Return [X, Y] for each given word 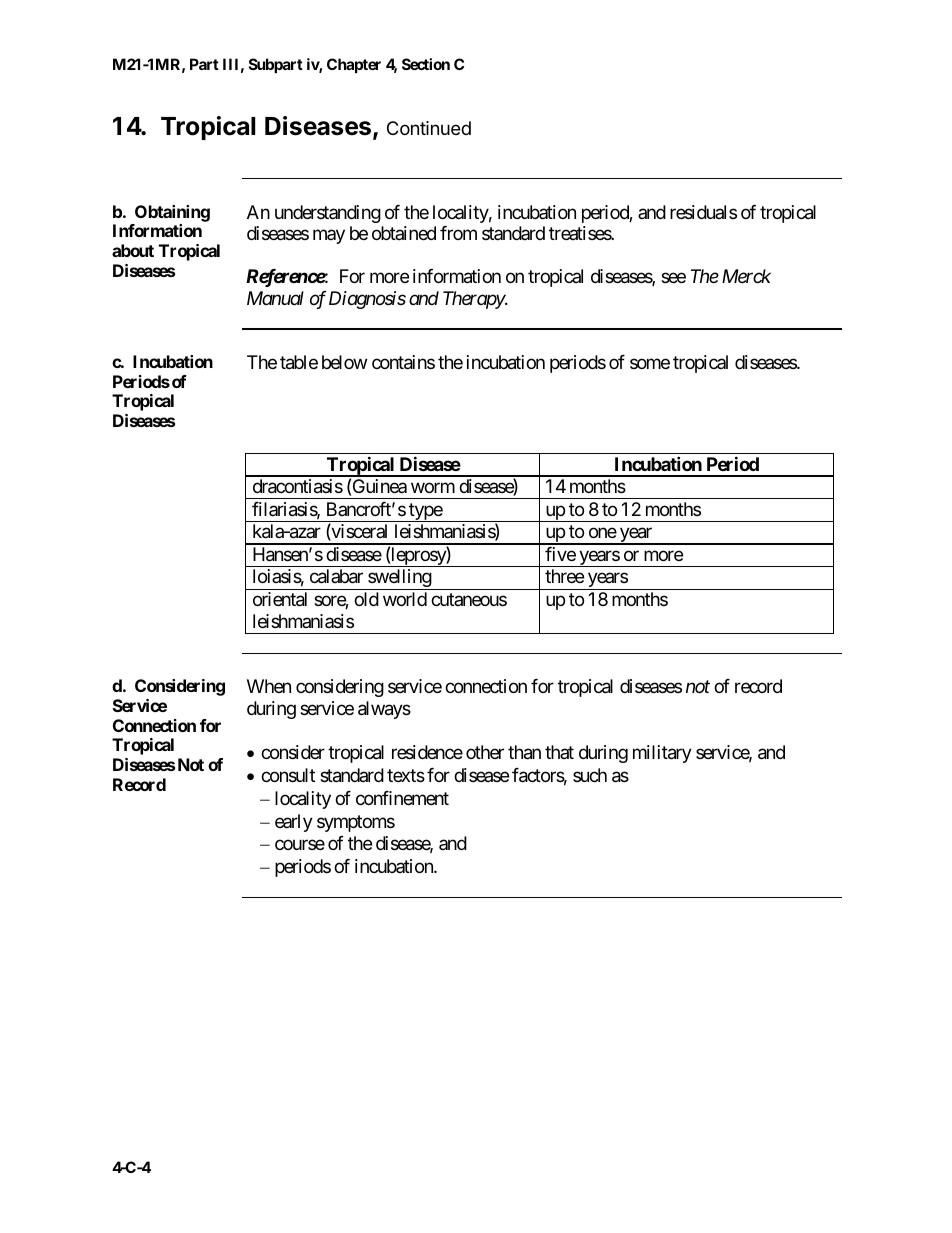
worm [433, 488]
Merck [746, 276]
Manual [275, 298]
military [662, 754]
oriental [280, 599]
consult [288, 775]
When [269, 686]
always [384, 710]
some [650, 363]
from [458, 233]
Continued [429, 128]
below [344, 362]
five [560, 554]
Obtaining [172, 213]
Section [426, 64]
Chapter [354, 65]
